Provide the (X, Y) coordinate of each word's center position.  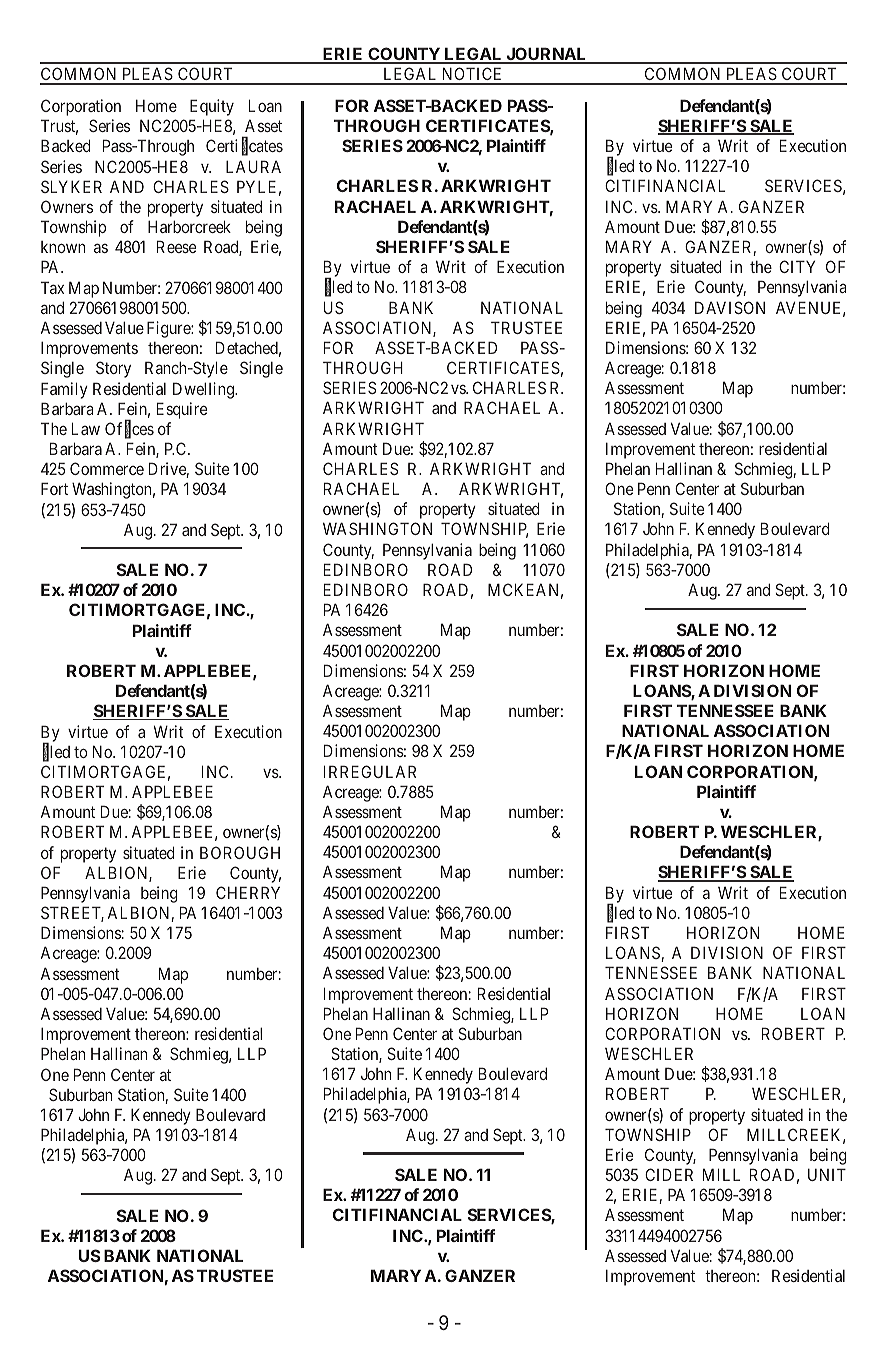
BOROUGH (240, 852)
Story (113, 369)
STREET (72, 914)
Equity (212, 107)
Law (86, 428)
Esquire (182, 410)
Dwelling (204, 390)
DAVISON (730, 307)
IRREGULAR (370, 771)
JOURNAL (546, 55)
